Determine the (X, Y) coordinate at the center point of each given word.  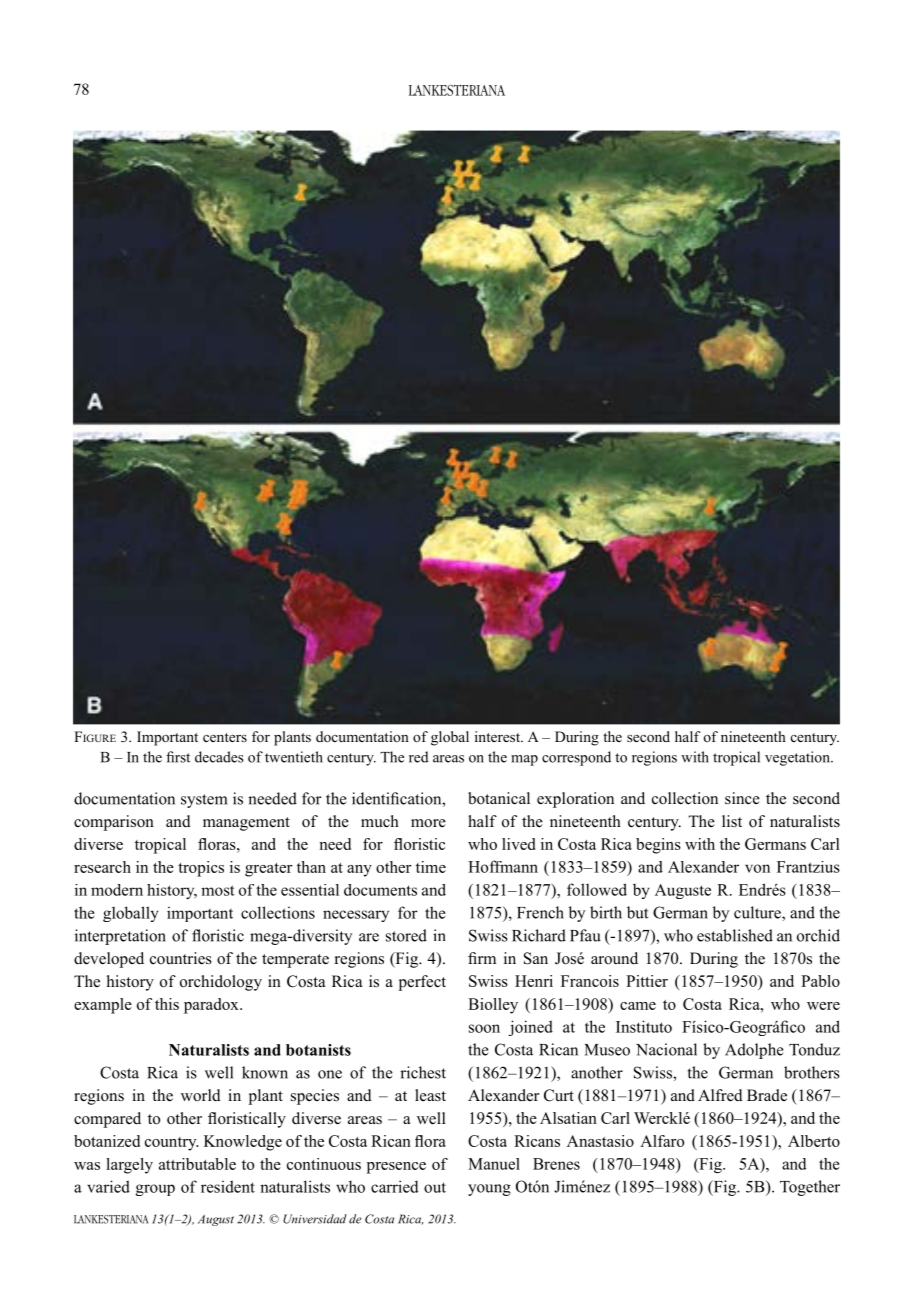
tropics (201, 869)
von (757, 868)
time (431, 867)
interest (499, 736)
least (430, 1095)
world (201, 1095)
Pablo (820, 981)
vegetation (798, 758)
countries (181, 958)
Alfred (720, 1095)
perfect (422, 983)
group (155, 1190)
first (178, 757)
